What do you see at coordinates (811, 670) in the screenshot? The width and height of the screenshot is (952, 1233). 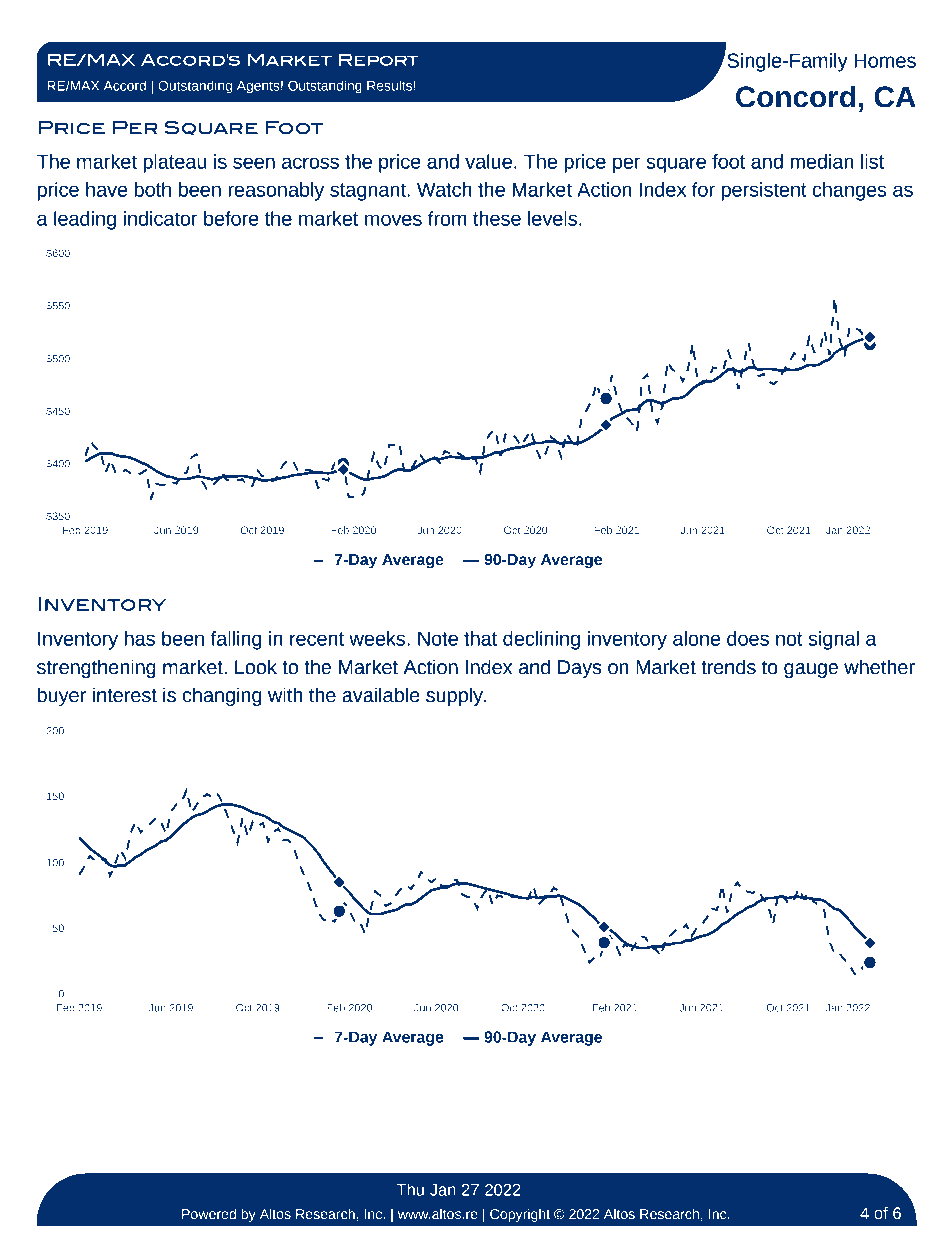 I see `gauge` at bounding box center [811, 670].
